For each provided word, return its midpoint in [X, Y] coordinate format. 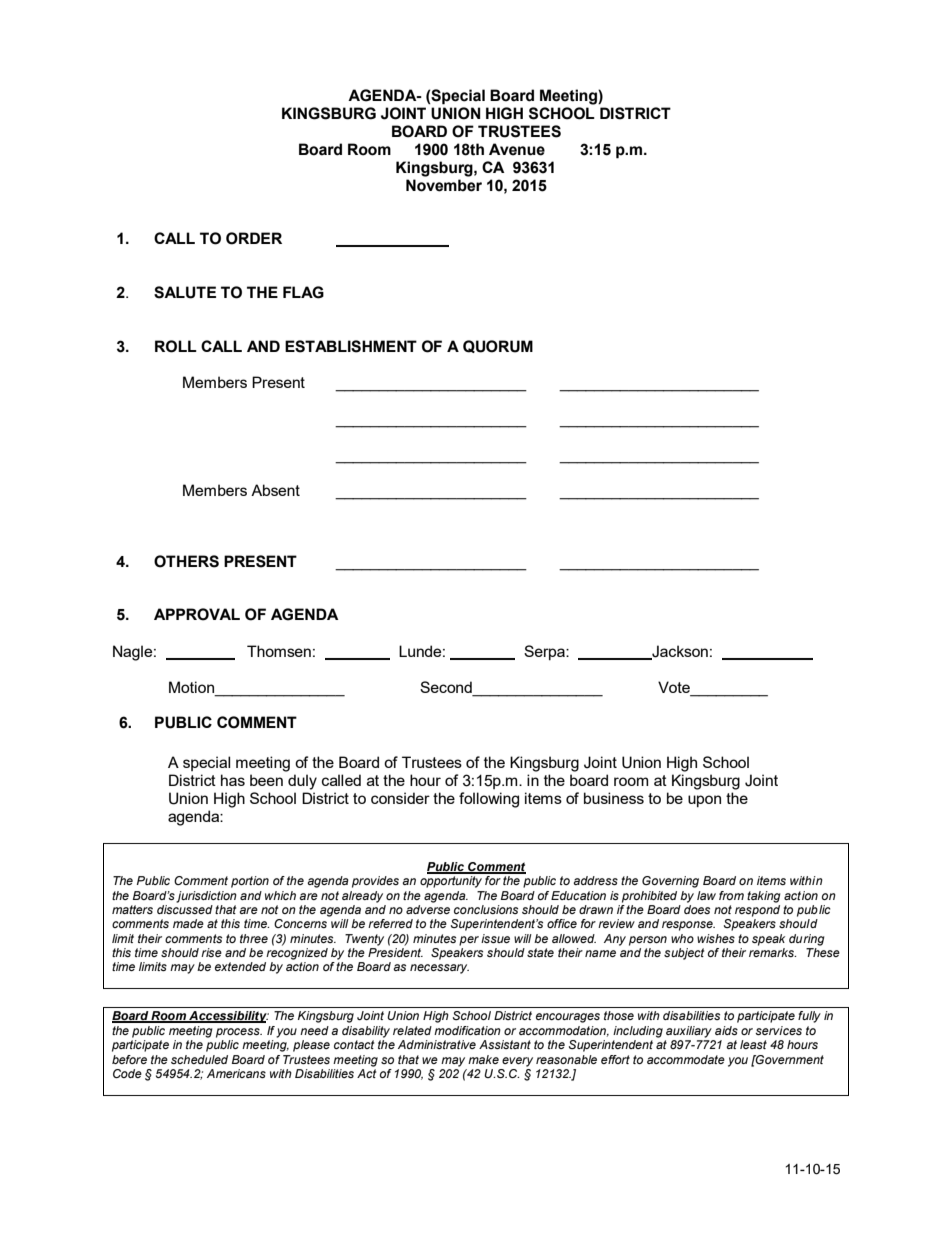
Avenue [517, 149]
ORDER [254, 238]
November [444, 185]
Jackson [679, 652]
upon [704, 801]
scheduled [199, 1059]
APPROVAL [197, 614]
